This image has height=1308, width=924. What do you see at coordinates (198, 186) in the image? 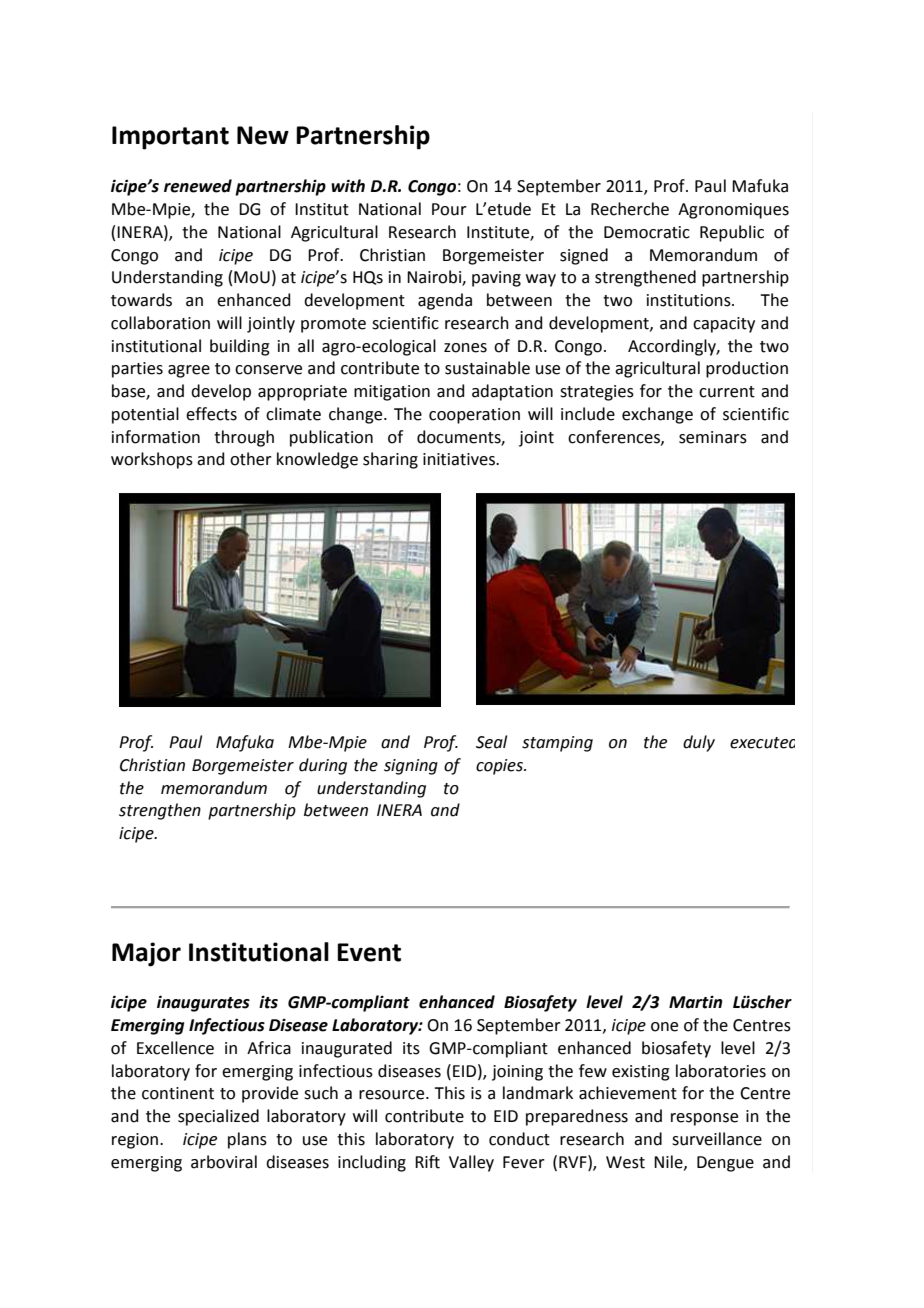
I see `renewed` at bounding box center [198, 186].
